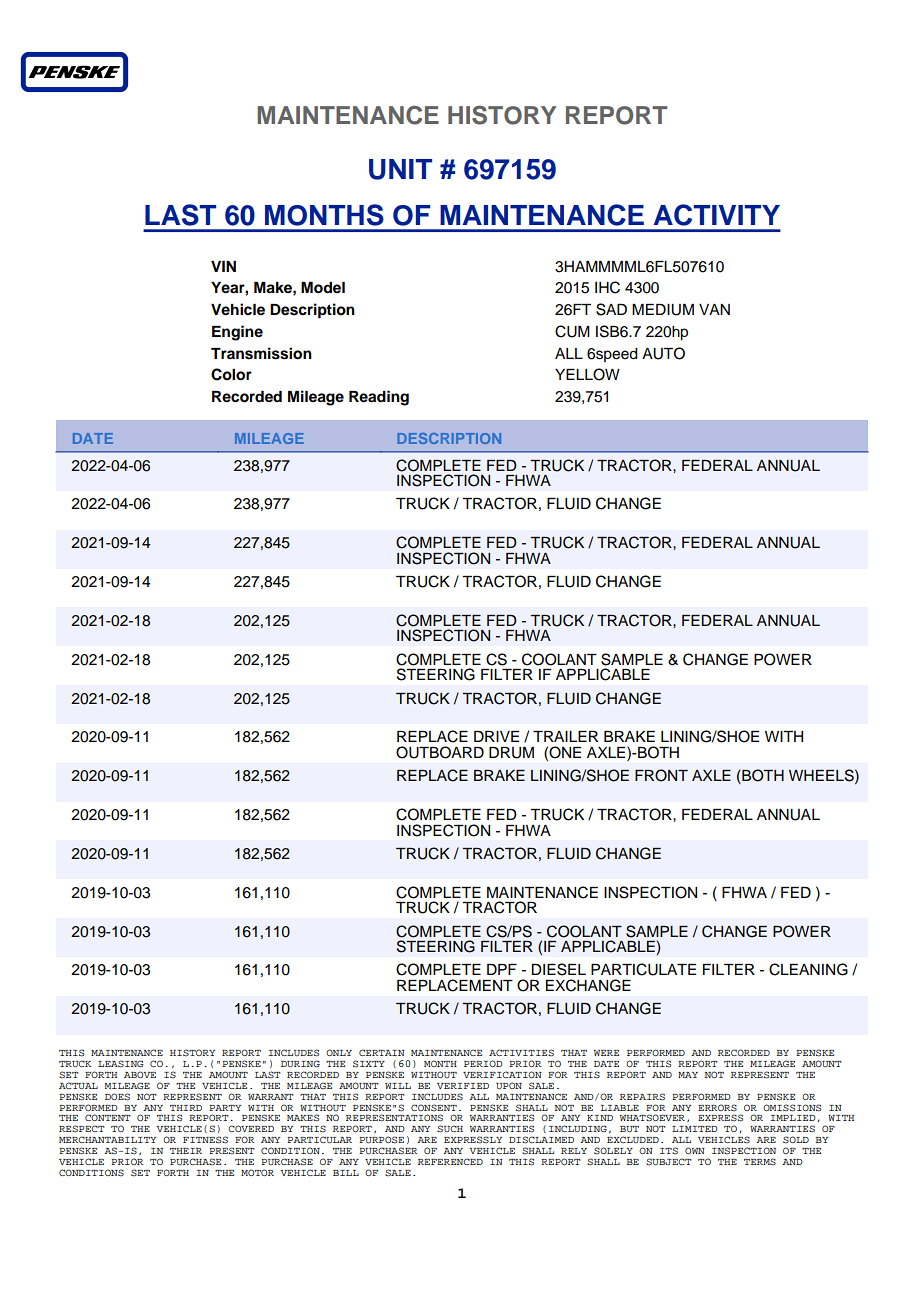  What do you see at coordinates (717, 215) in the screenshot?
I see `ACTIVITY` at bounding box center [717, 215].
